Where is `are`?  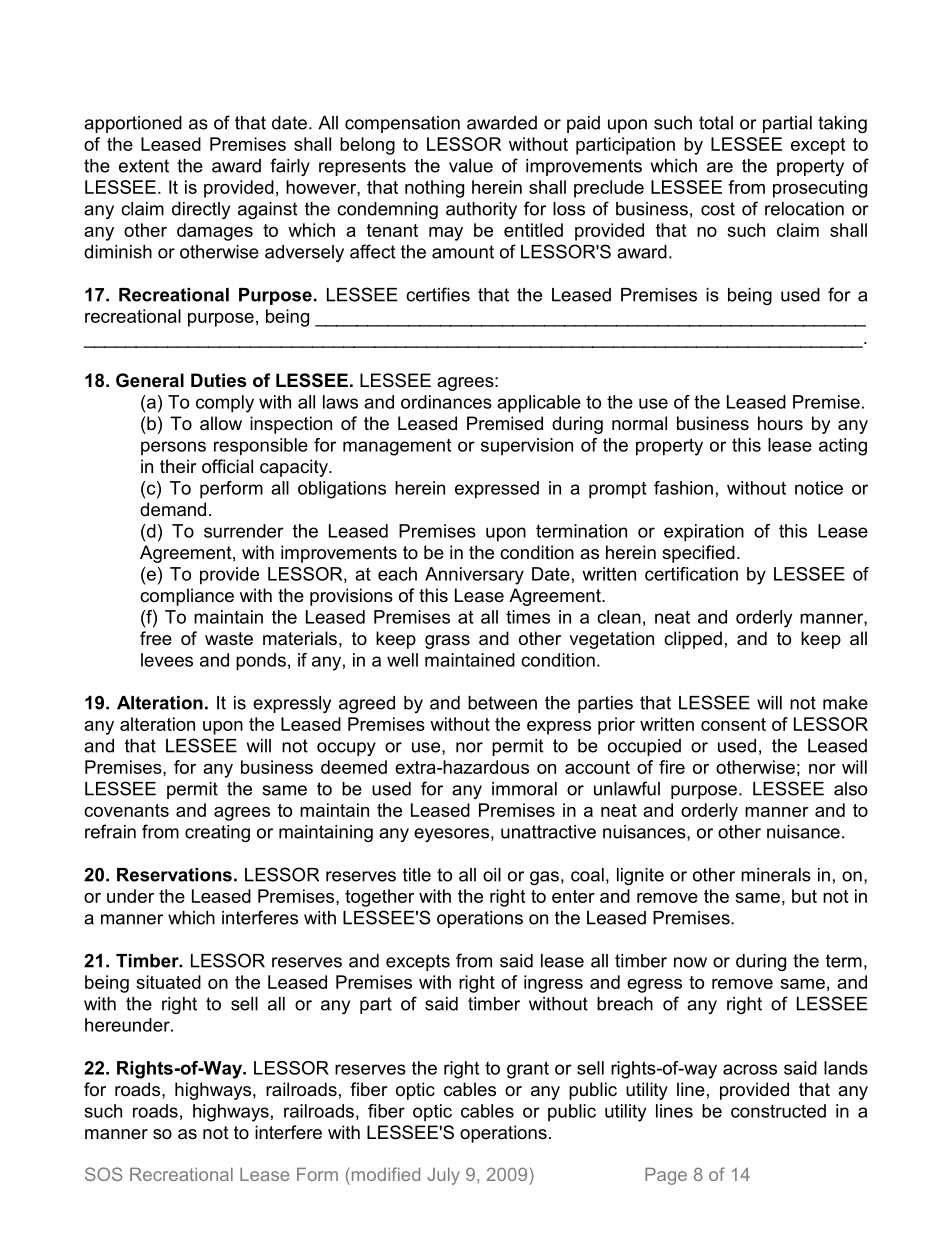 are is located at coordinates (720, 167).
